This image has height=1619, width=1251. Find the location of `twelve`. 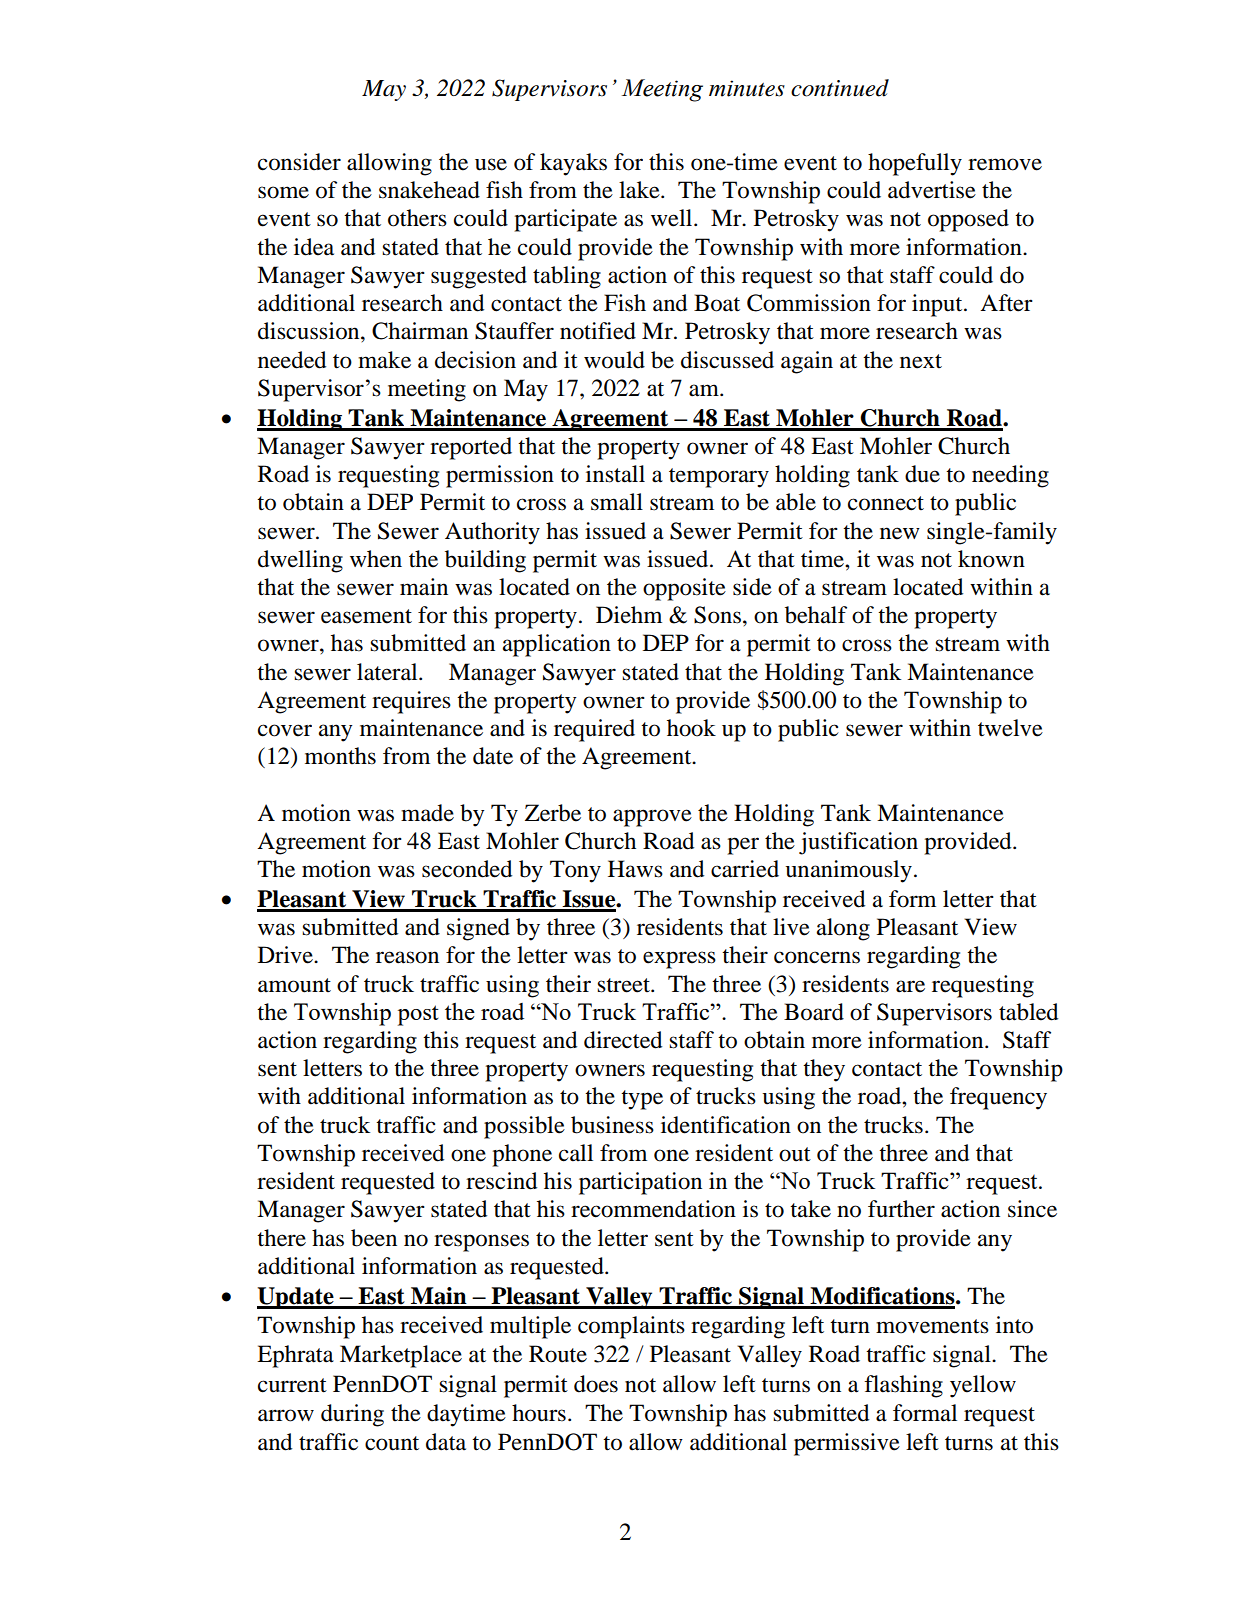

twelve is located at coordinates (1010, 728).
